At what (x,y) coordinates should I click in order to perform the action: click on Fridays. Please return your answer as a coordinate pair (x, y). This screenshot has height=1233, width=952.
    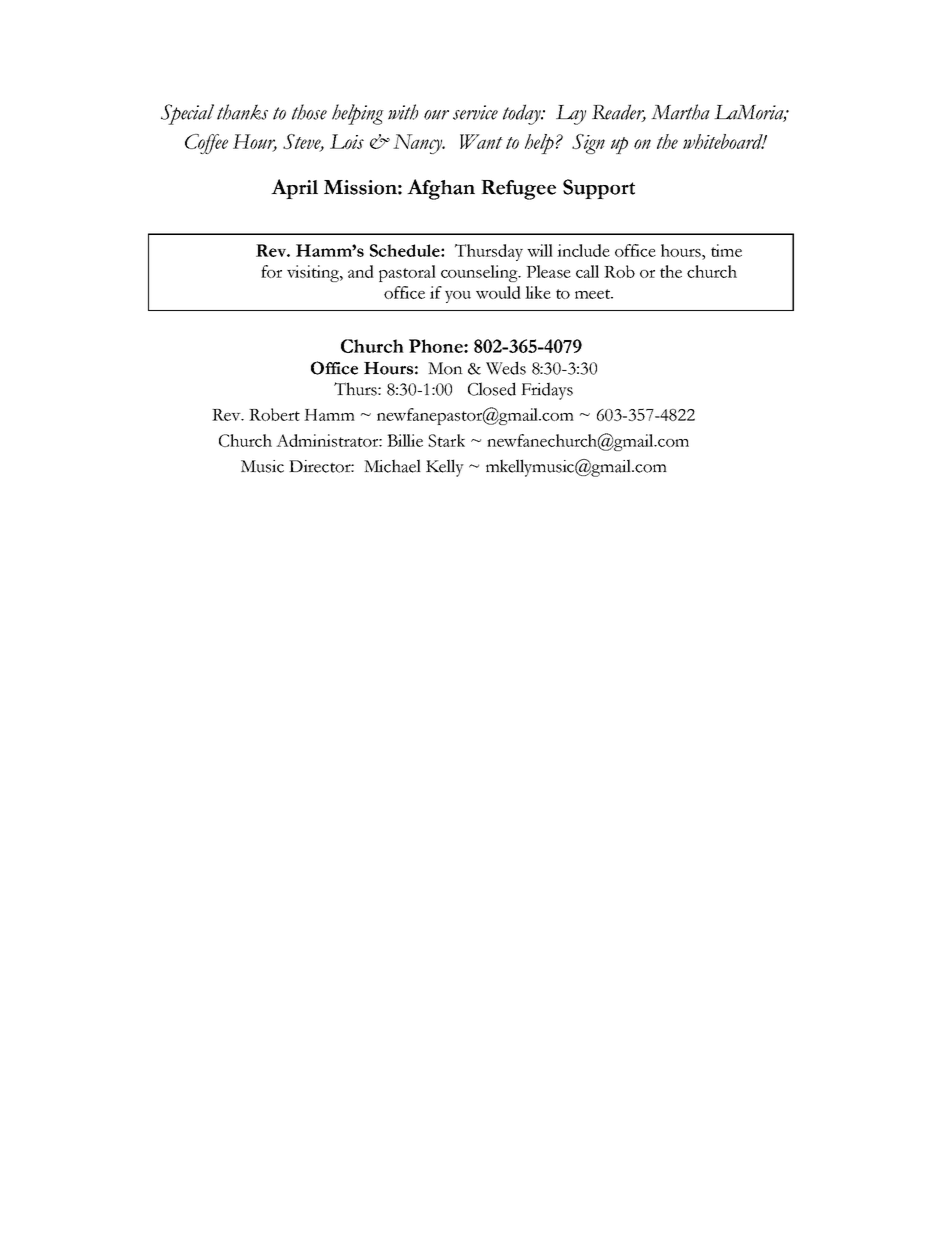
    Looking at the image, I should click on (547, 391).
